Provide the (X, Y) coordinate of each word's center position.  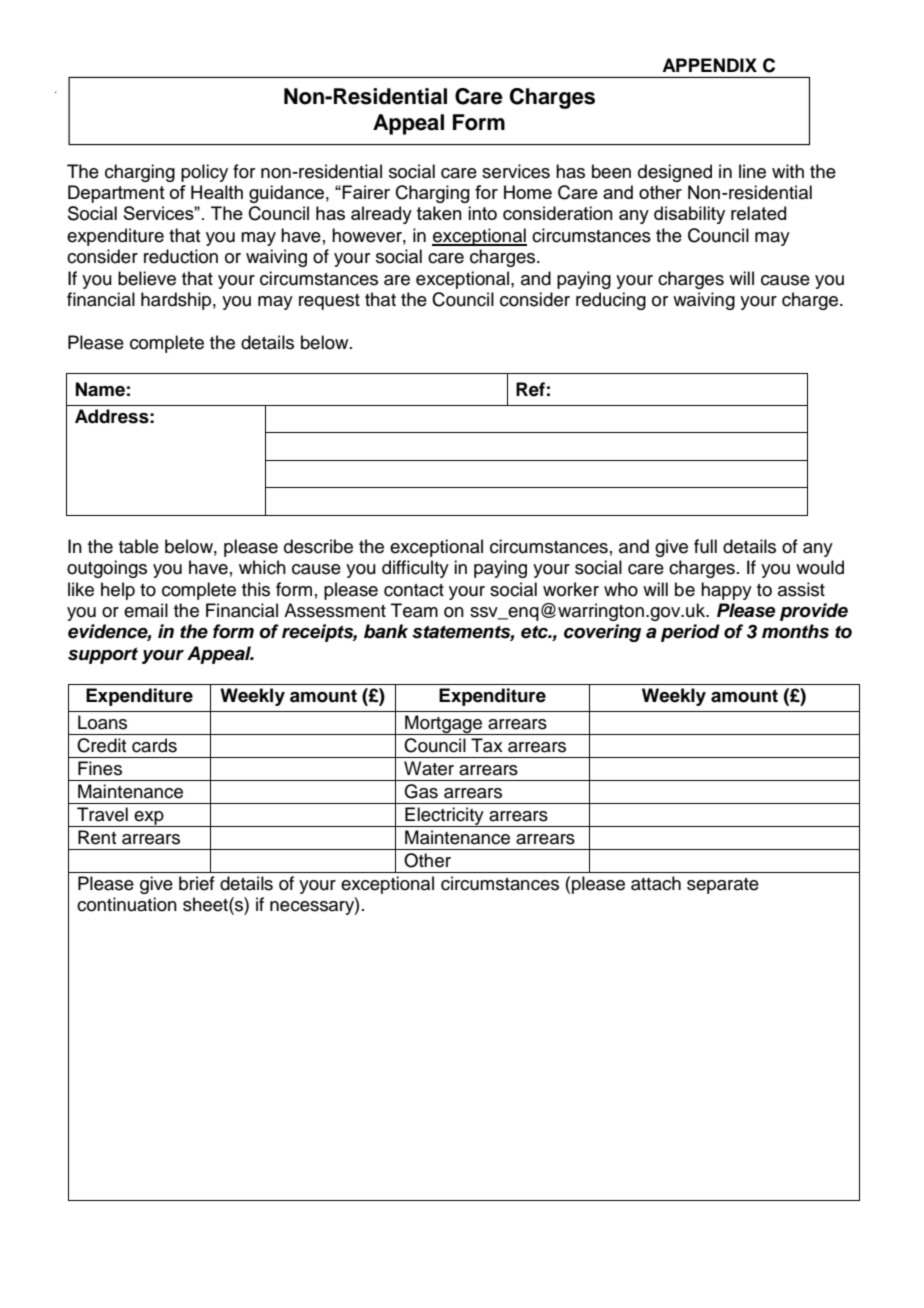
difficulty (415, 569)
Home (528, 192)
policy (204, 173)
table (139, 546)
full (705, 546)
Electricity (444, 817)
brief (197, 883)
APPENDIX (709, 65)
